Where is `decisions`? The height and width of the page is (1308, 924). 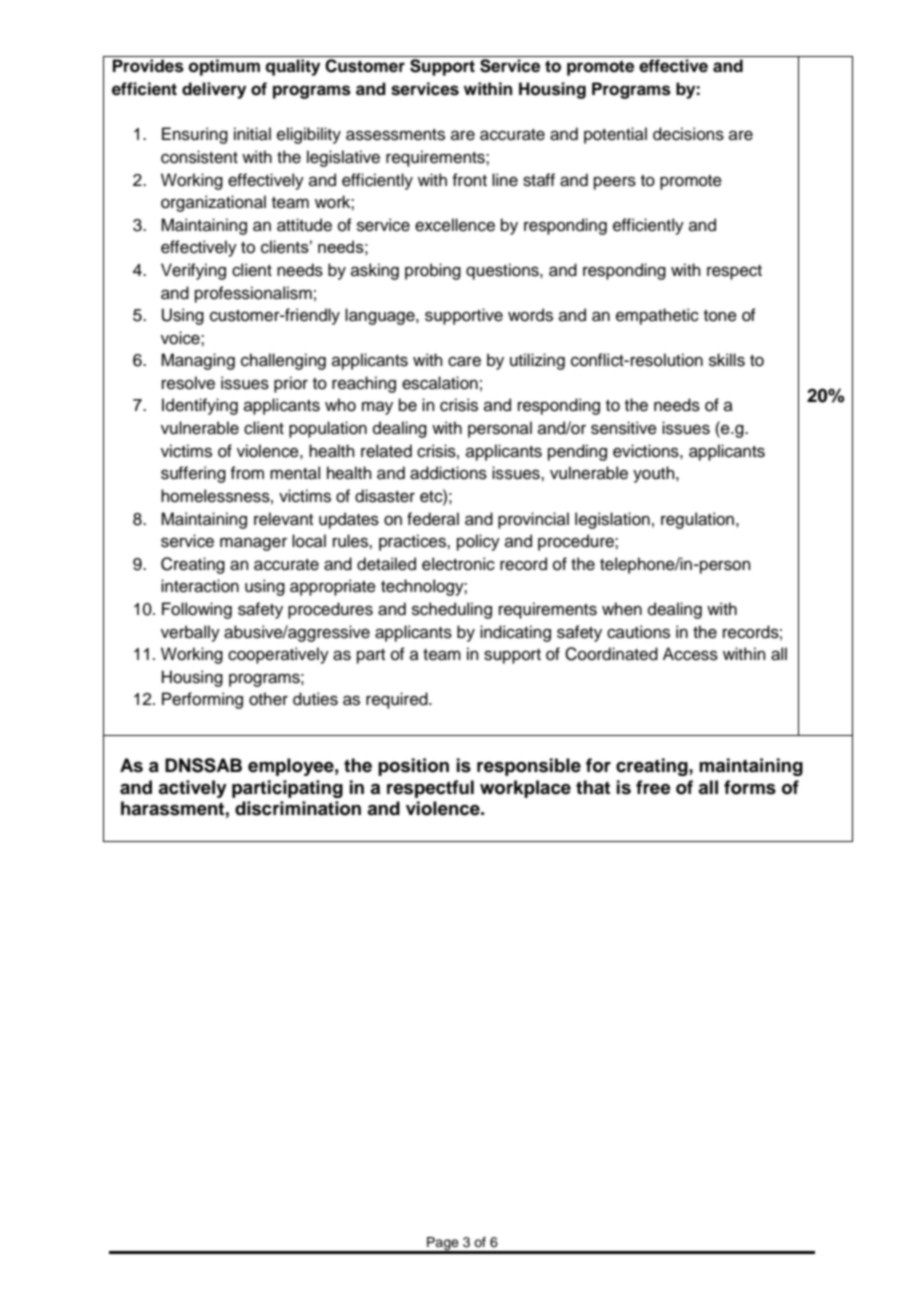
decisions is located at coordinates (688, 134).
